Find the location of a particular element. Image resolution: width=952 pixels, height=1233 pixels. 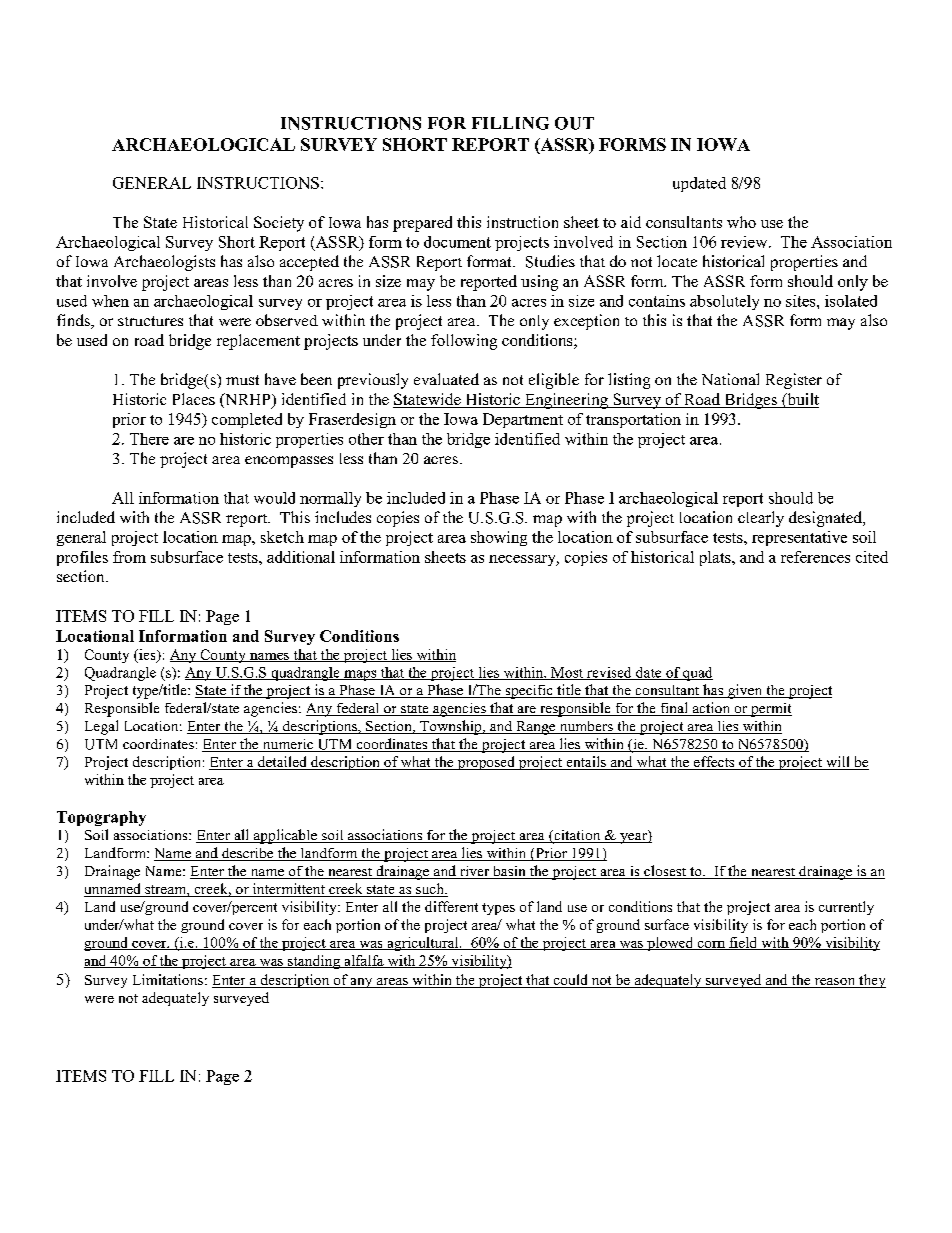

Society is located at coordinates (279, 224).
